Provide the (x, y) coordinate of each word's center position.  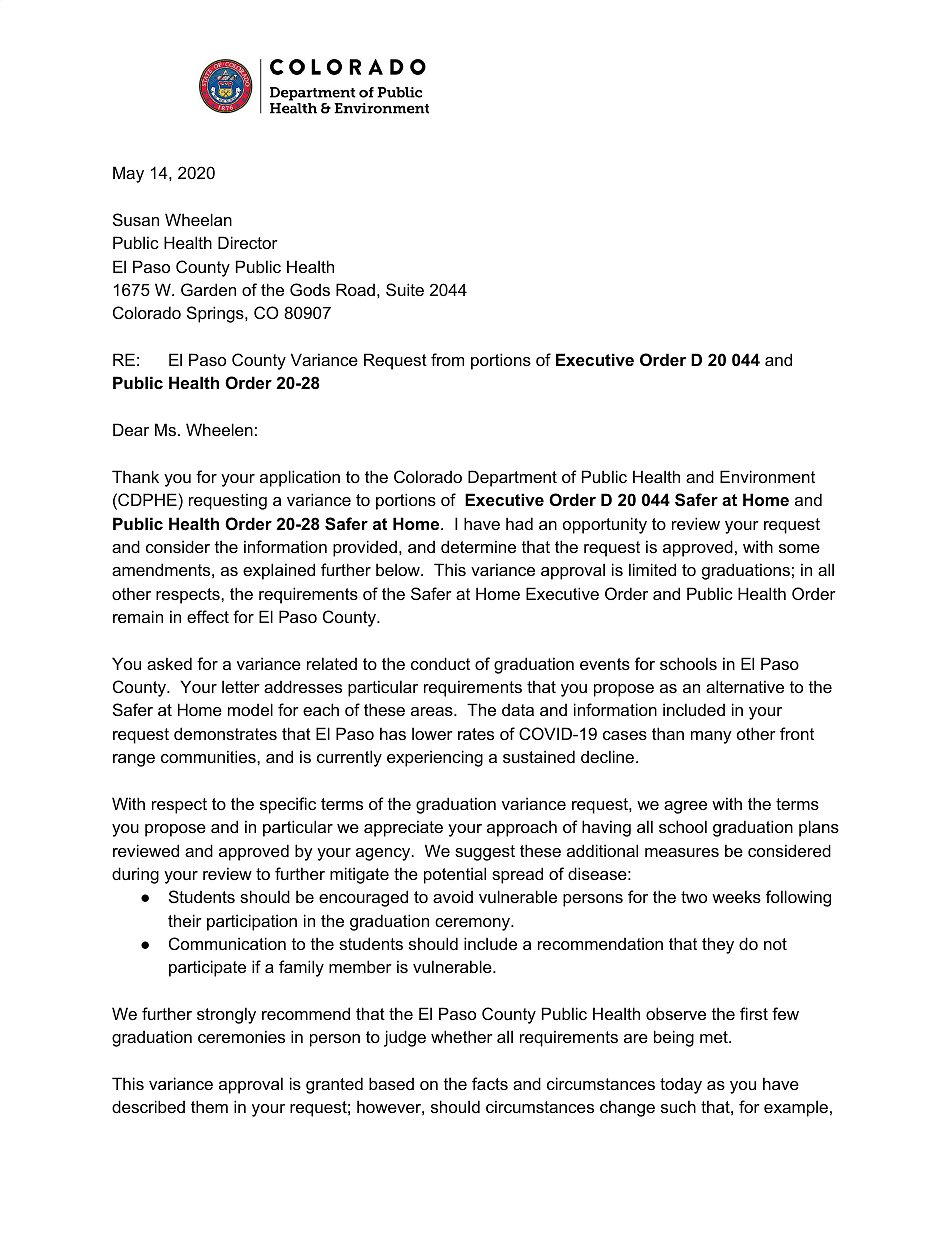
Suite (405, 289)
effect (208, 616)
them (209, 1106)
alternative (745, 686)
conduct (440, 663)
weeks (736, 896)
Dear (131, 429)
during (135, 875)
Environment (767, 476)
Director (248, 242)
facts (490, 1083)
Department (512, 478)
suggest (485, 853)
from (447, 359)
